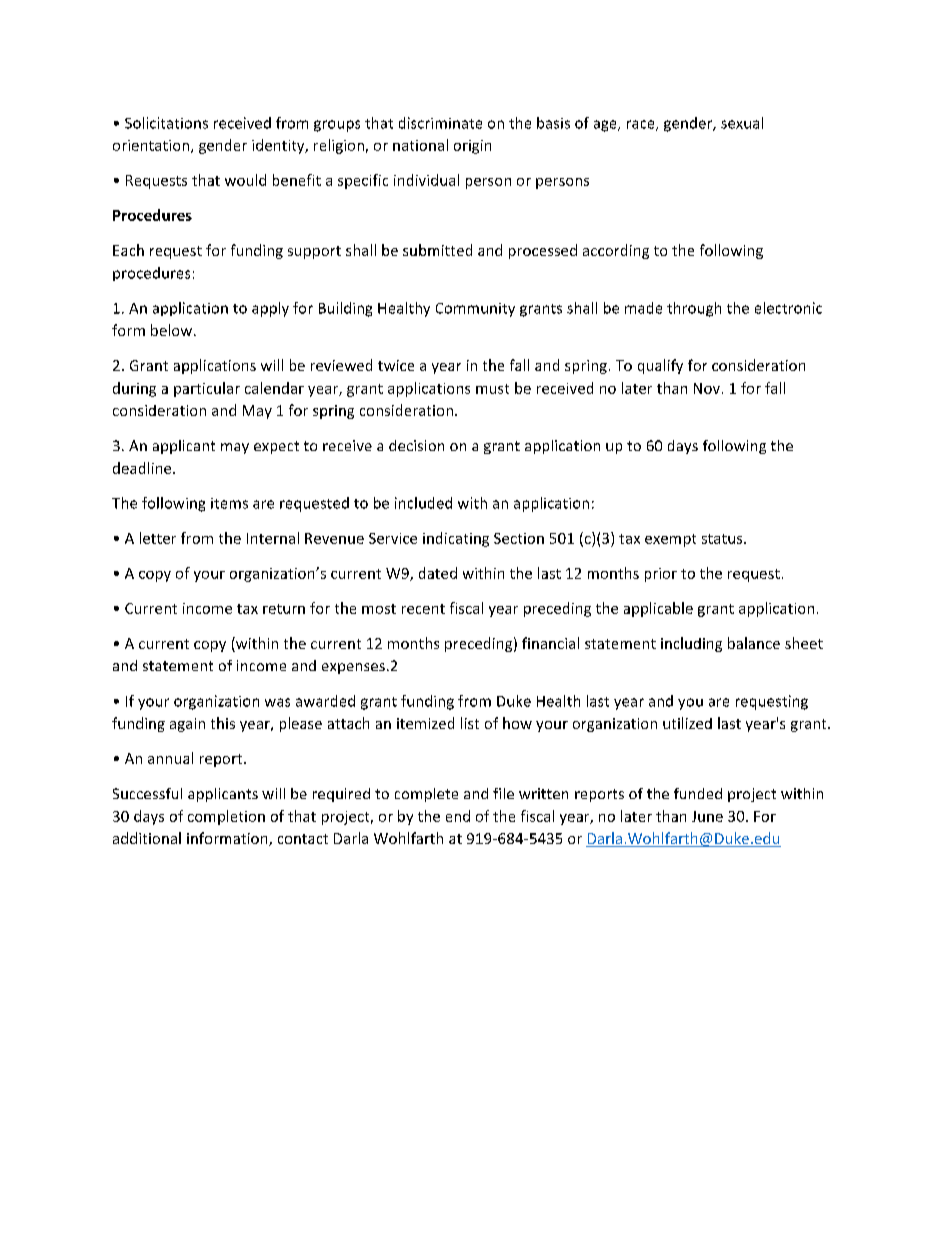  I want to click on included, so click(423, 503).
